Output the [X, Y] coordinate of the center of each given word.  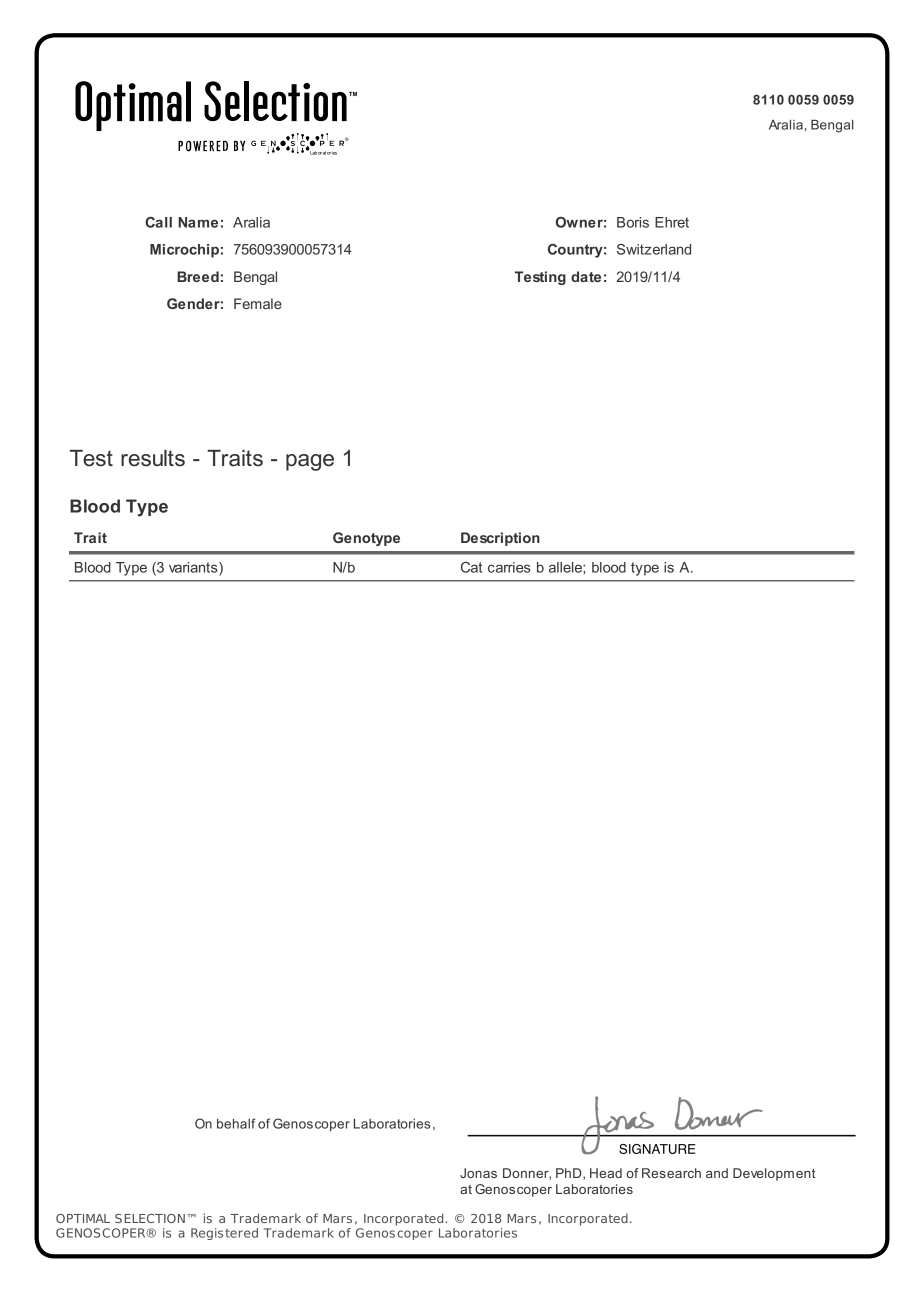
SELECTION [150, 1218]
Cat [471, 567]
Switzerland [654, 249]
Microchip [184, 251]
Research [671, 1173]
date [586, 276]
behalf [236, 1123]
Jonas [478, 1173]
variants [194, 567]
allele [566, 567]
